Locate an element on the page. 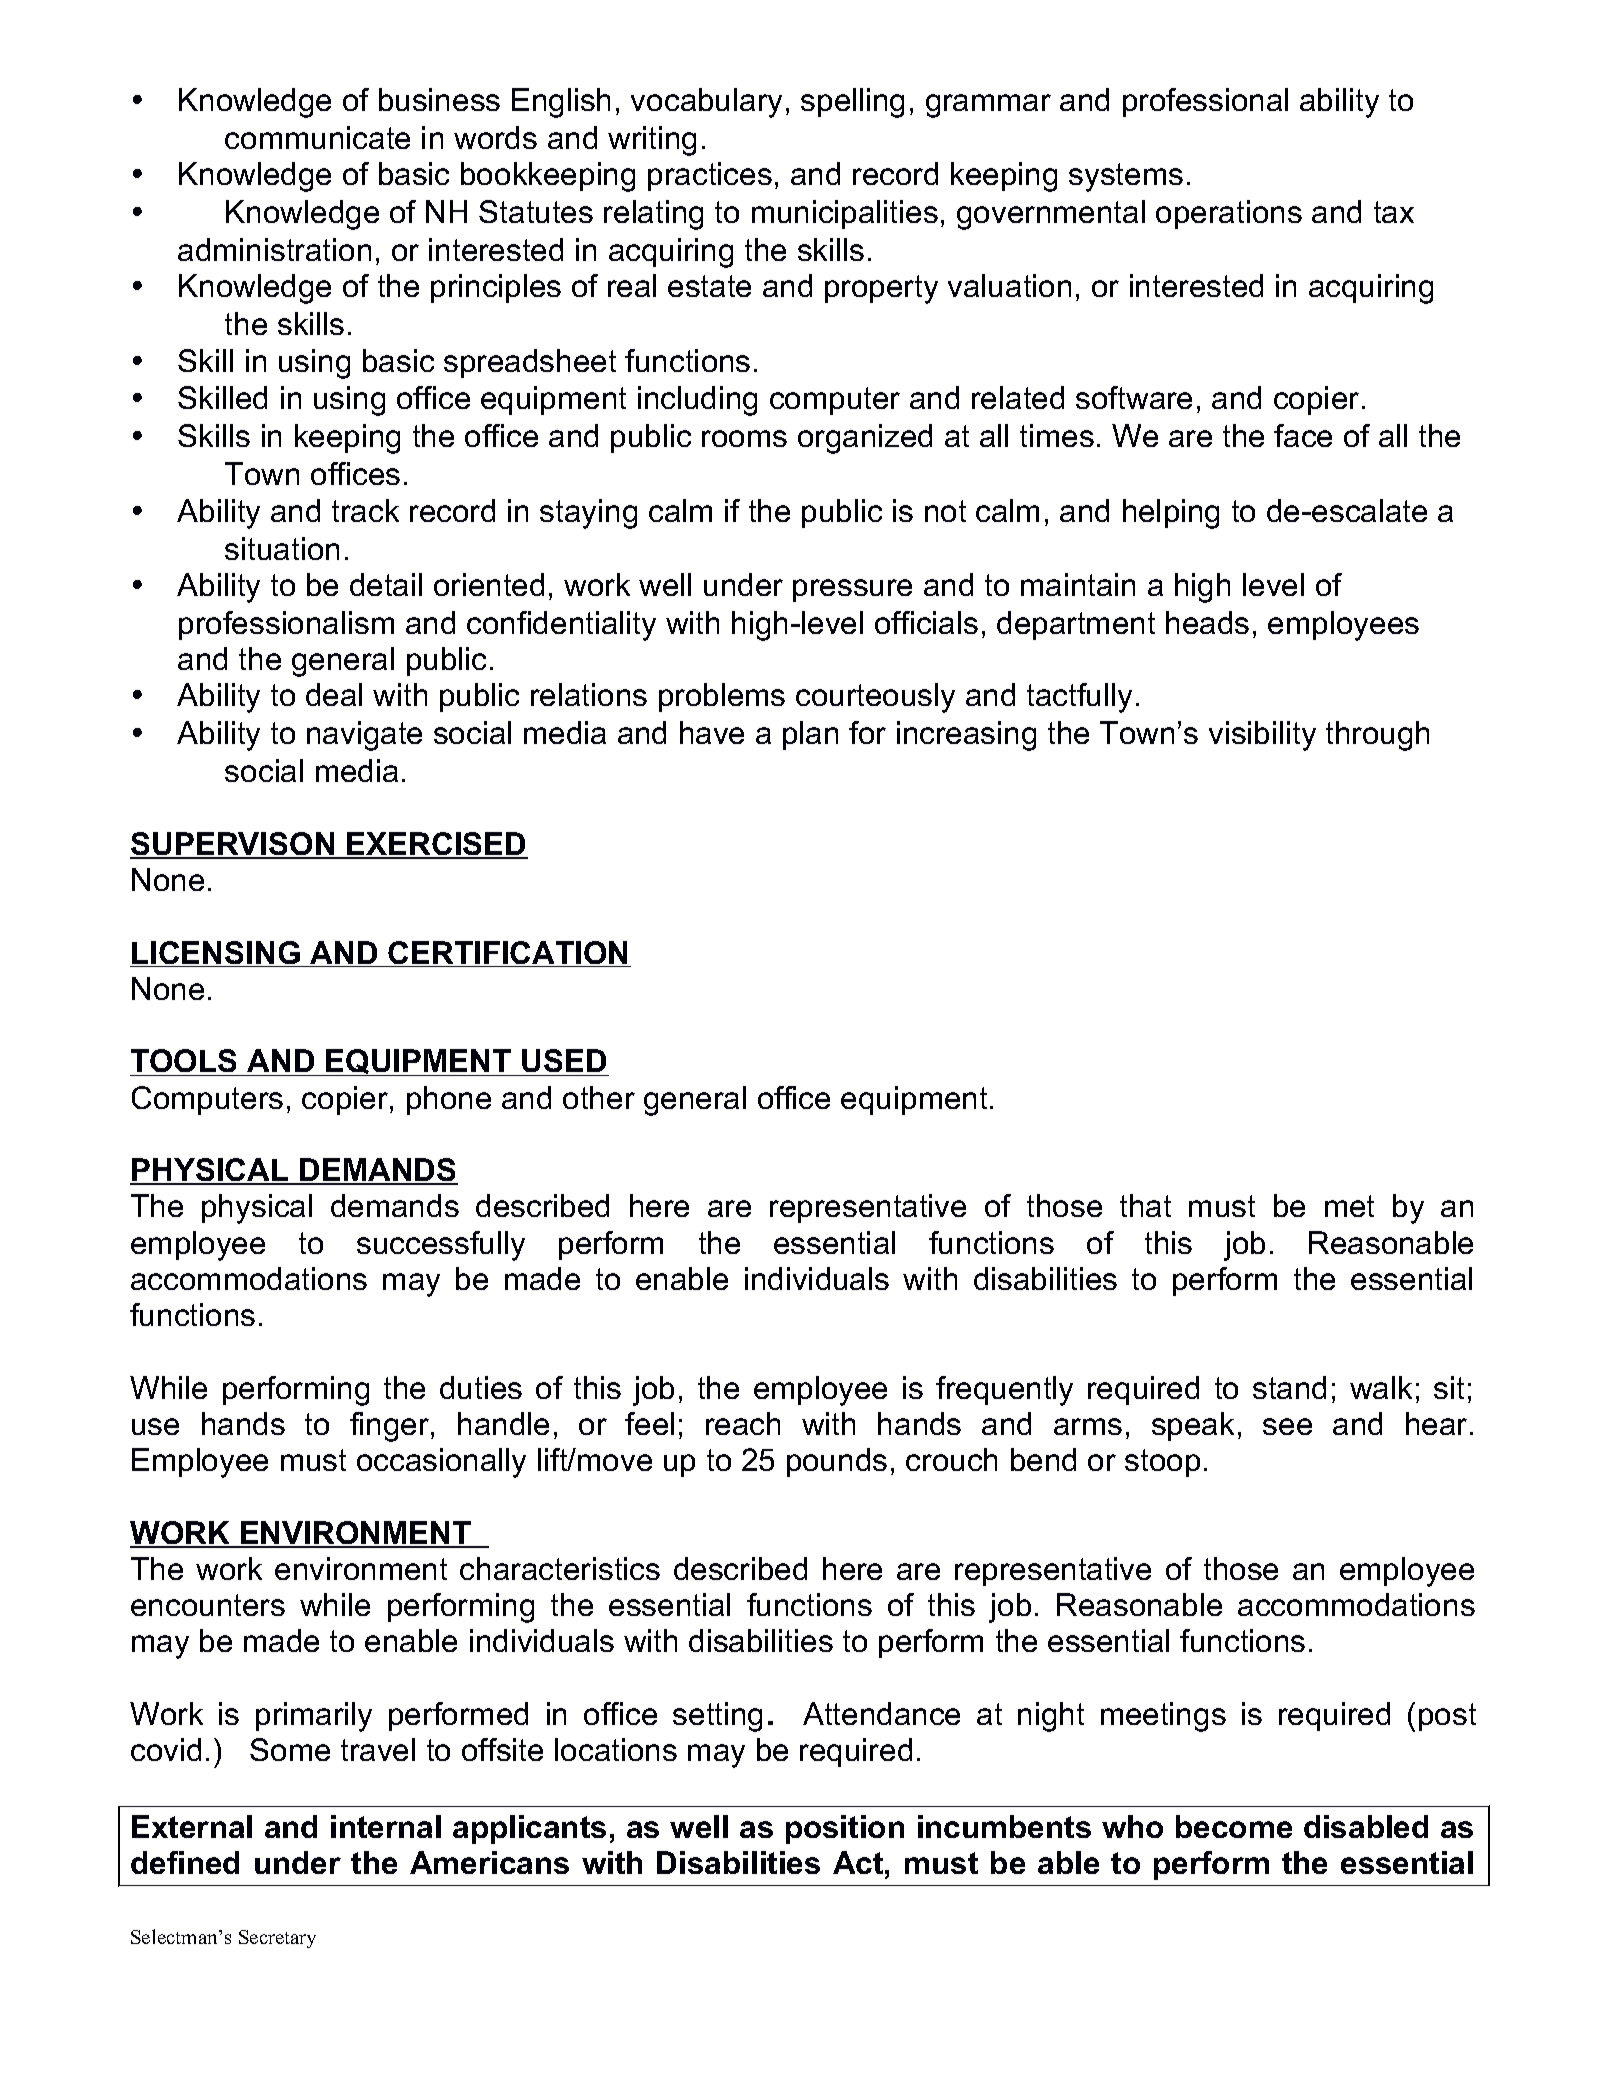 The height and width of the image is (2081, 1608). position is located at coordinates (845, 1829).
